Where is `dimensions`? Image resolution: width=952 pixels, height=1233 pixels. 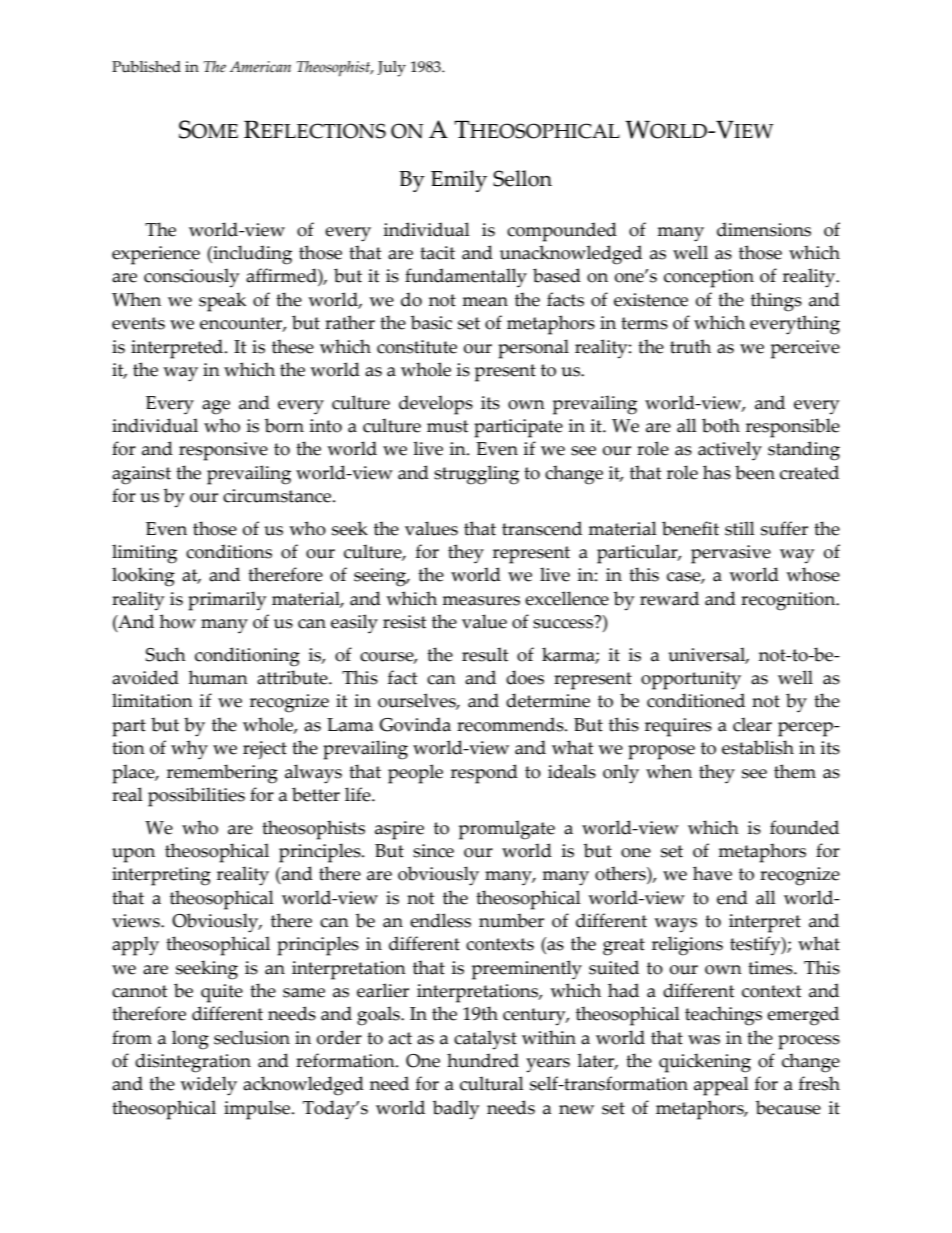 dimensions is located at coordinates (764, 229).
